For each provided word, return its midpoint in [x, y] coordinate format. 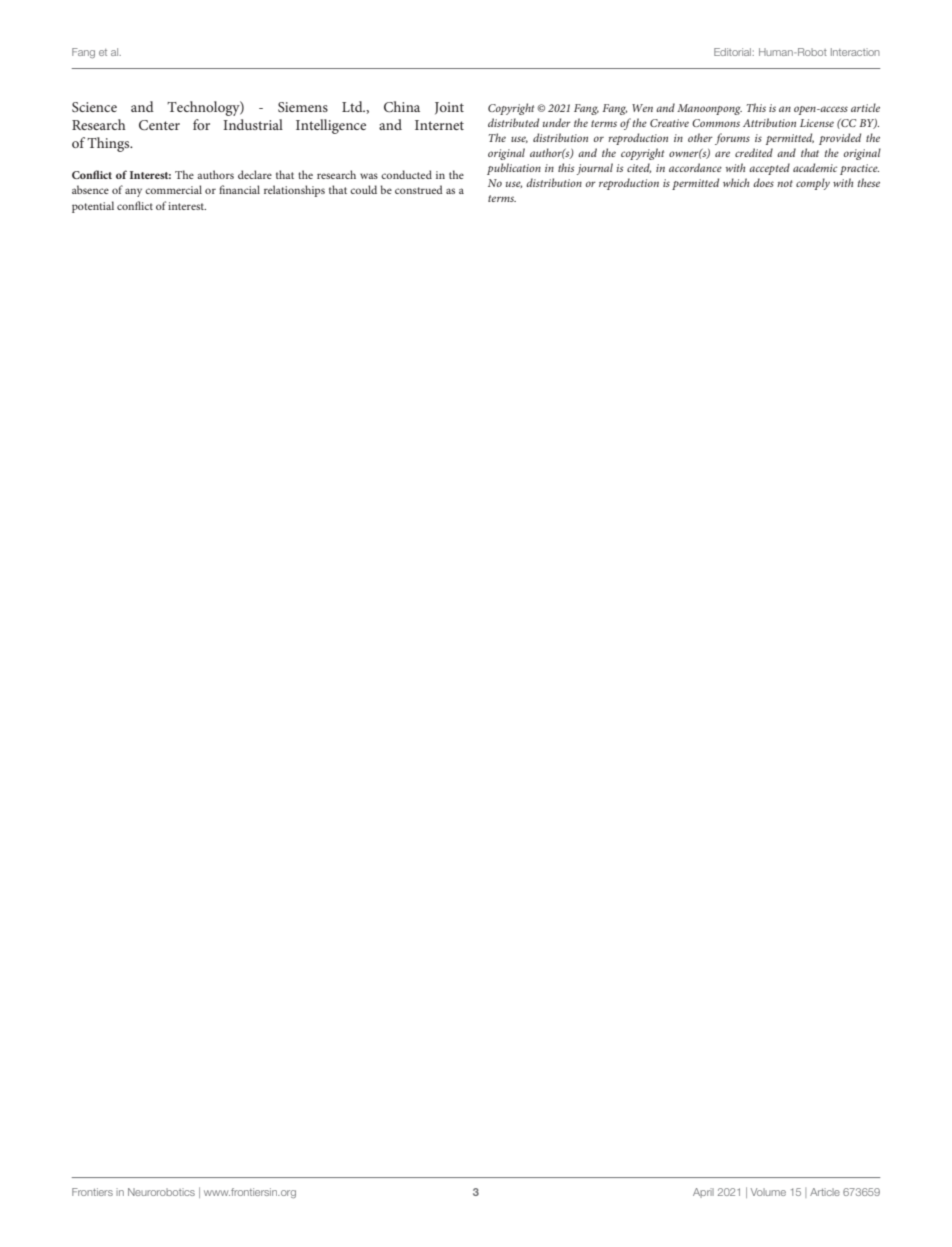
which [736, 182]
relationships [294, 191]
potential [93, 207]
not [785, 183]
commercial [173, 189]
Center [159, 125]
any [133, 192]
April [703, 1193]
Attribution [769, 122]
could [363, 189]
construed [419, 189]
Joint [449, 108]
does [763, 182]
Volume [768, 1192]
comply [813, 184]
